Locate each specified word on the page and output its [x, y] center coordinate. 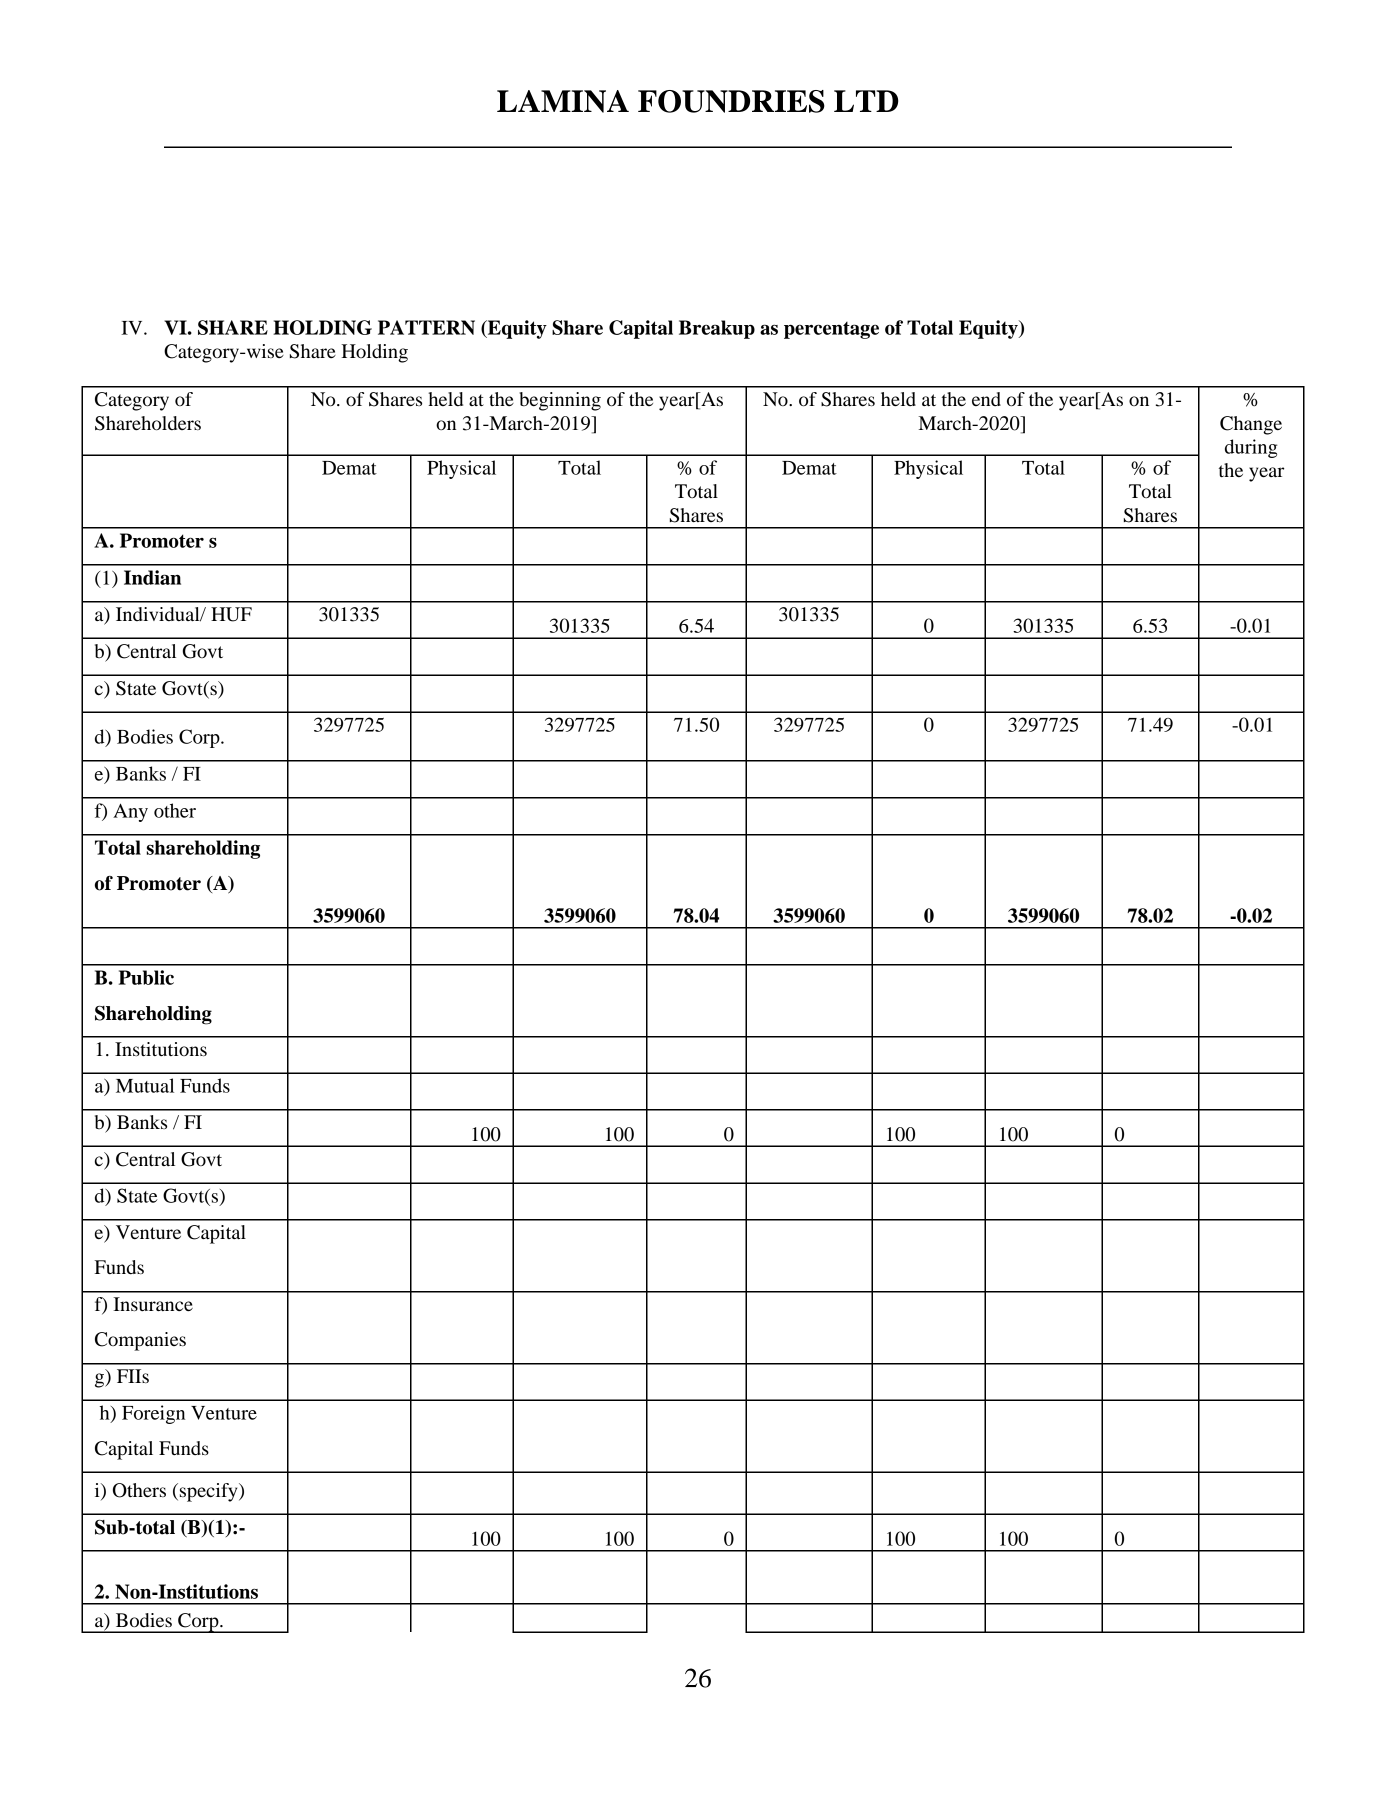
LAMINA [563, 101]
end [986, 399]
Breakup [717, 329]
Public [146, 977]
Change [1251, 425]
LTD [866, 101]
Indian [152, 577]
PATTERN [426, 327]
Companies [140, 1341]
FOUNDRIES [731, 101]
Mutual [145, 1085]
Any [130, 812]
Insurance [153, 1304]
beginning [560, 401]
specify [208, 1492]
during [1251, 448]
